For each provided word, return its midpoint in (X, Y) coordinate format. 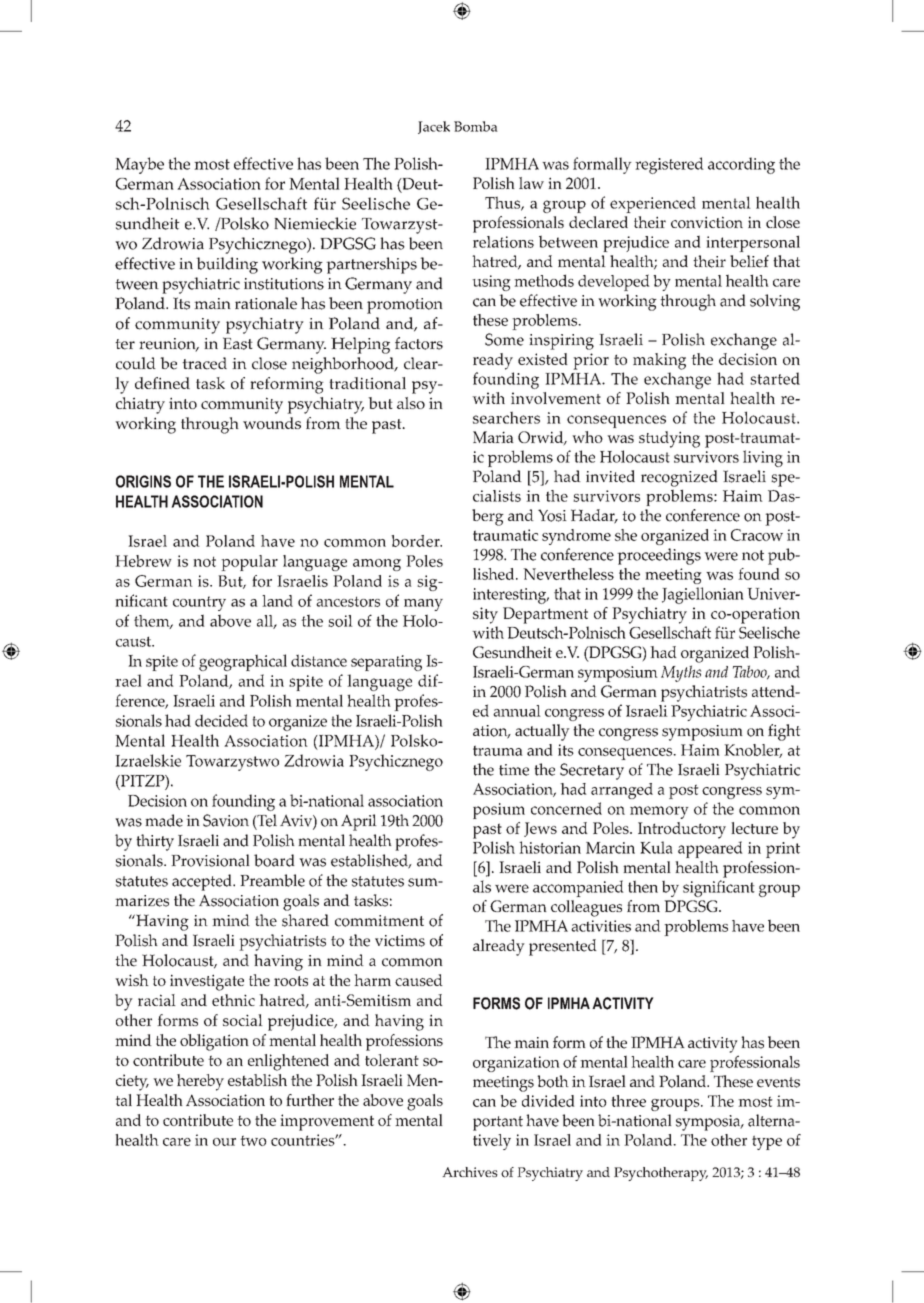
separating (386, 663)
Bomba (476, 126)
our (224, 1142)
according (741, 165)
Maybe (139, 165)
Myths (681, 673)
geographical (243, 662)
